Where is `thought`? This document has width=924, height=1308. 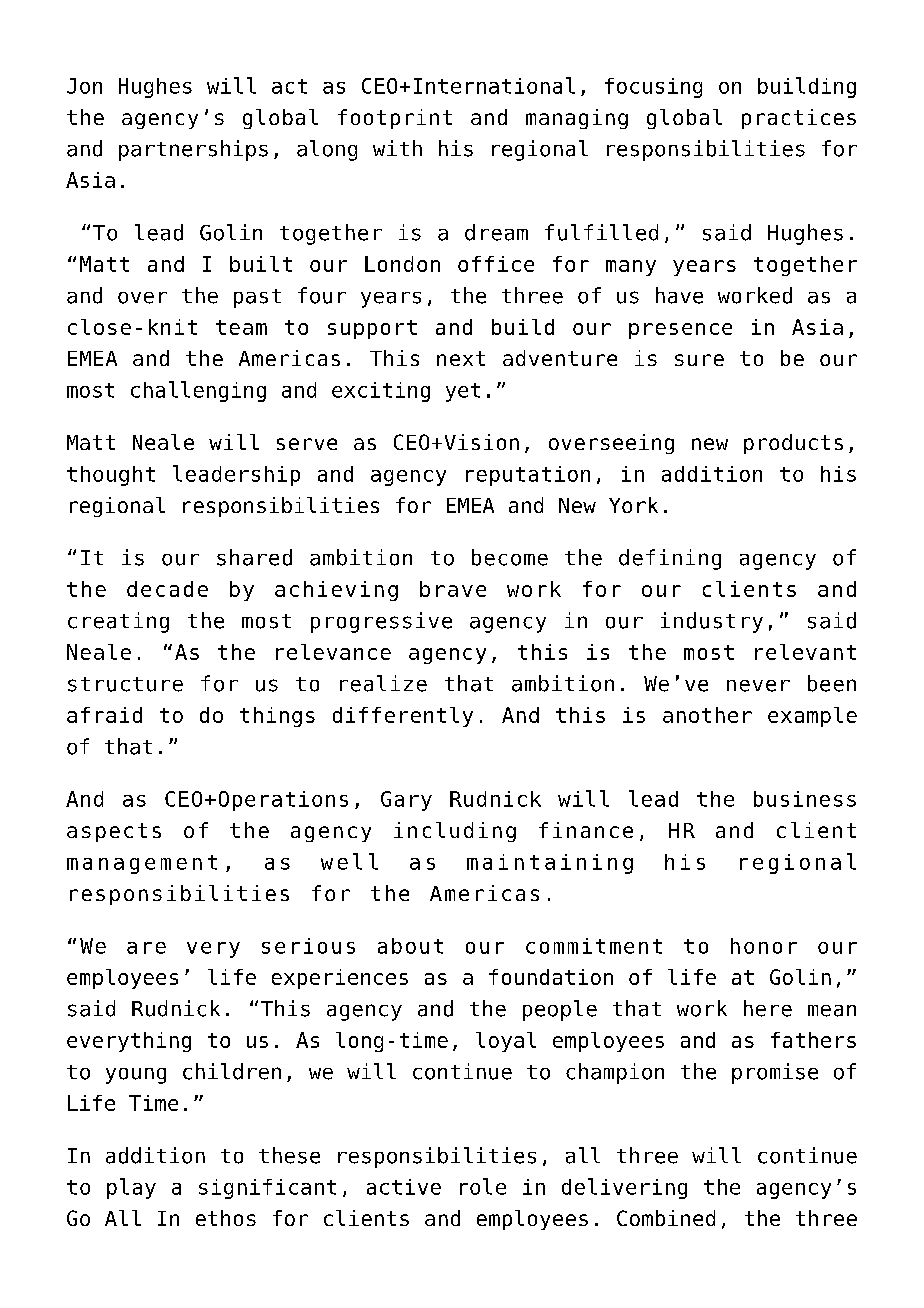
thought is located at coordinates (111, 476).
